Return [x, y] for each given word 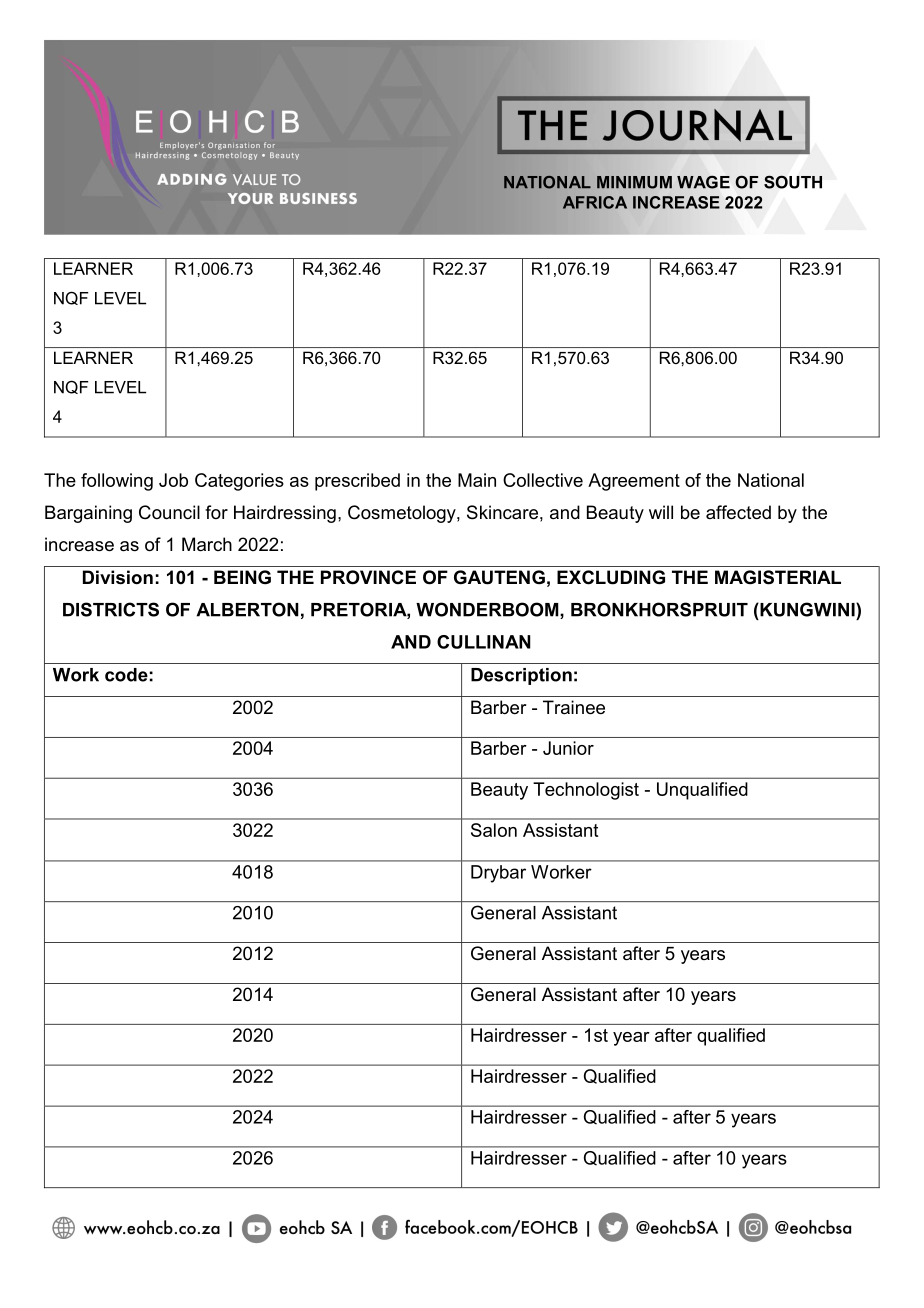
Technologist [586, 791]
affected [738, 512]
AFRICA [595, 202]
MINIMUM [634, 182]
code [126, 675]
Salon [494, 830]
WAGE [703, 182]
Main [477, 480]
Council [169, 512]
